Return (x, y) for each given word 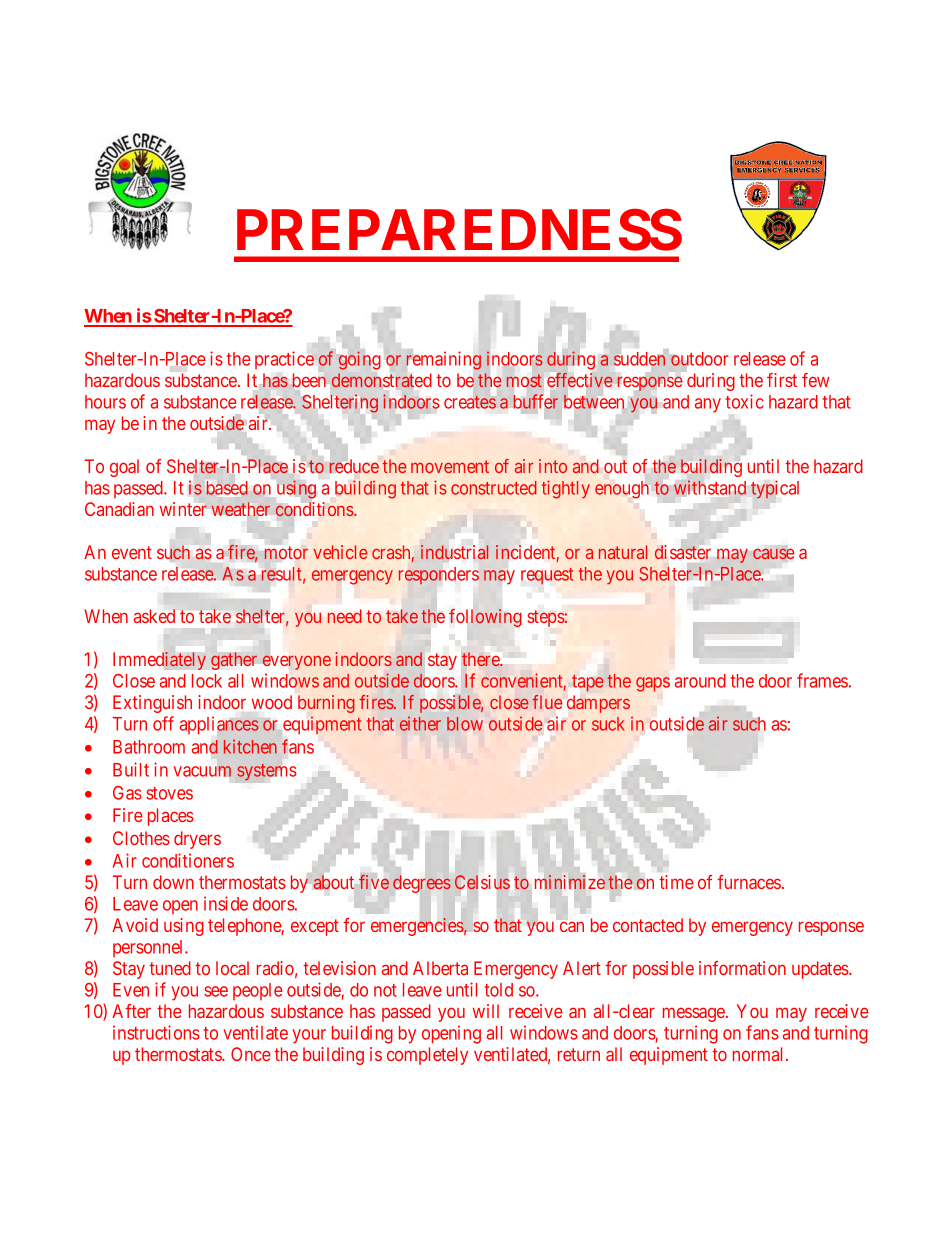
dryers (197, 840)
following (485, 618)
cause (773, 554)
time (676, 882)
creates (470, 402)
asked (154, 616)
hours (105, 402)
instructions (156, 1032)
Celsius (482, 882)
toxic (745, 401)
